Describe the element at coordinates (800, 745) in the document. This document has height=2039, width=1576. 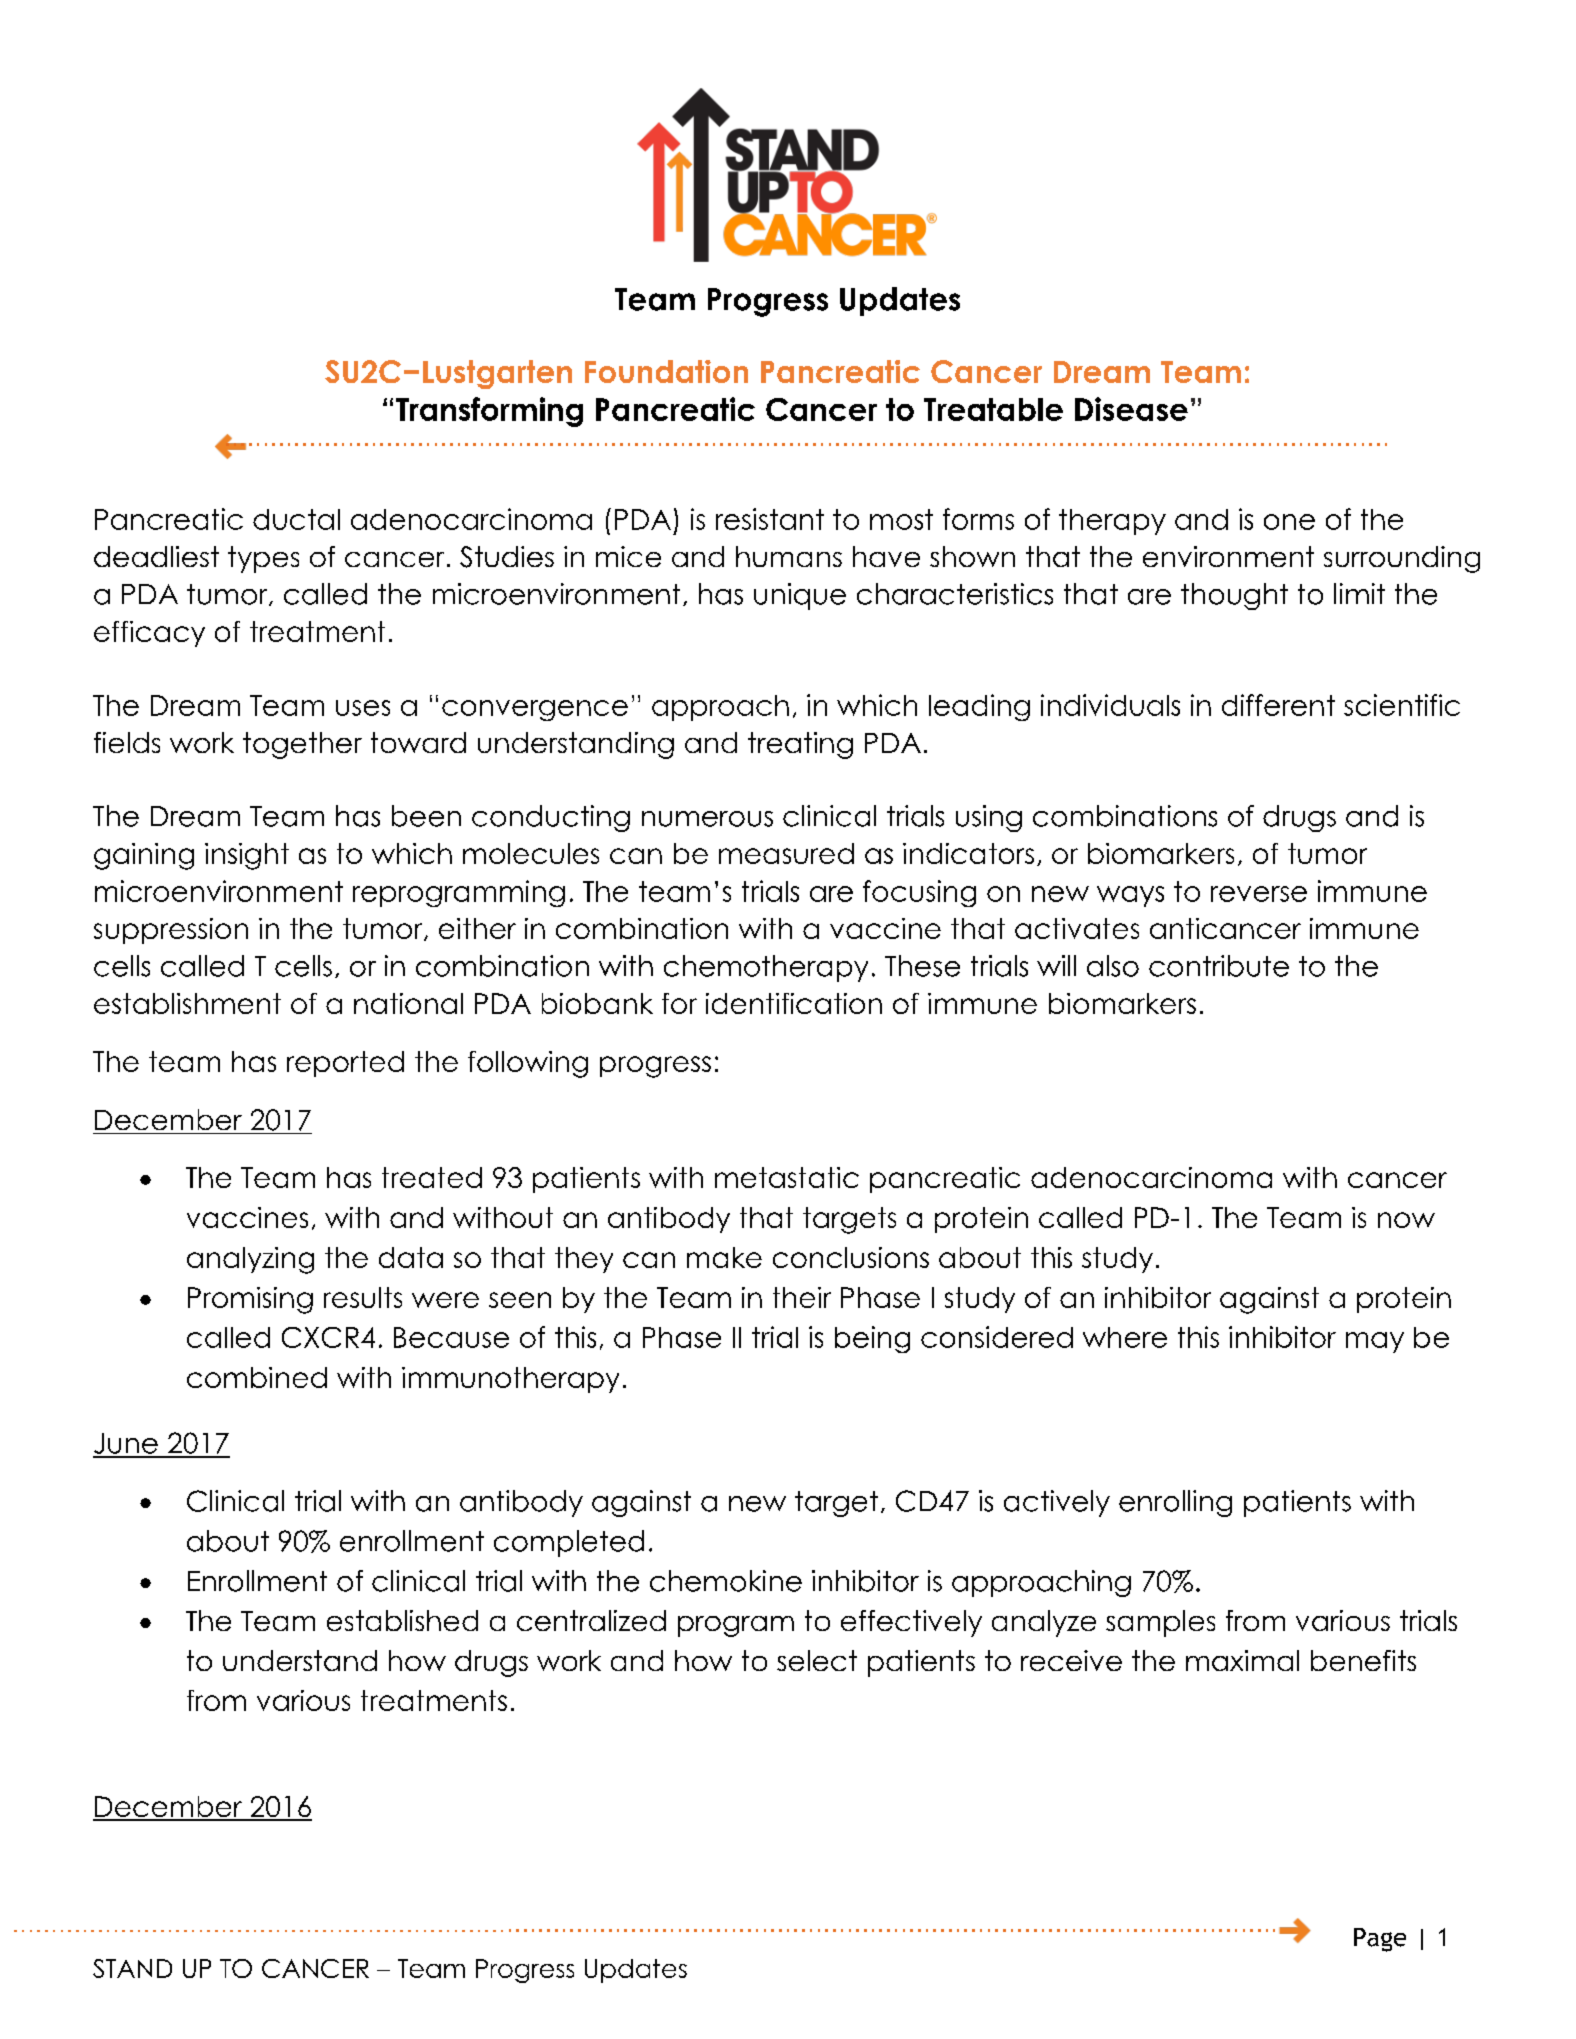
I see `treating` at that location.
